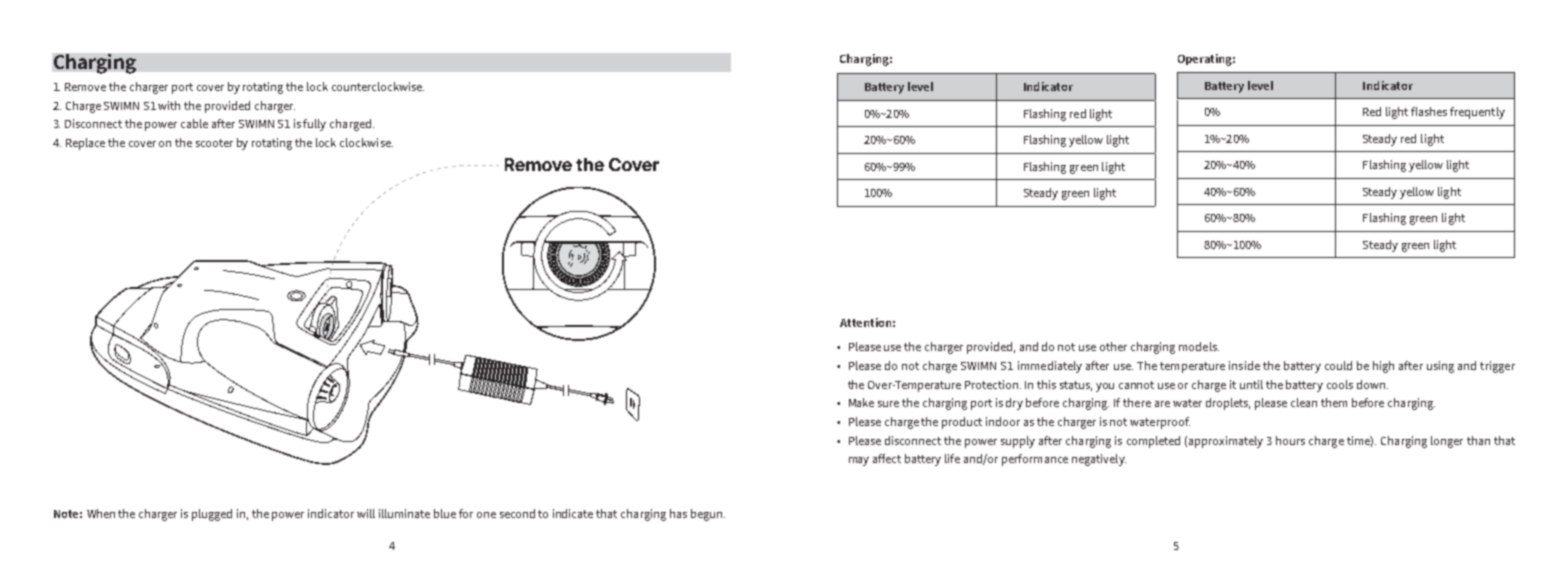 The image size is (1568, 572). I want to click on plugged, so click(212, 515).
